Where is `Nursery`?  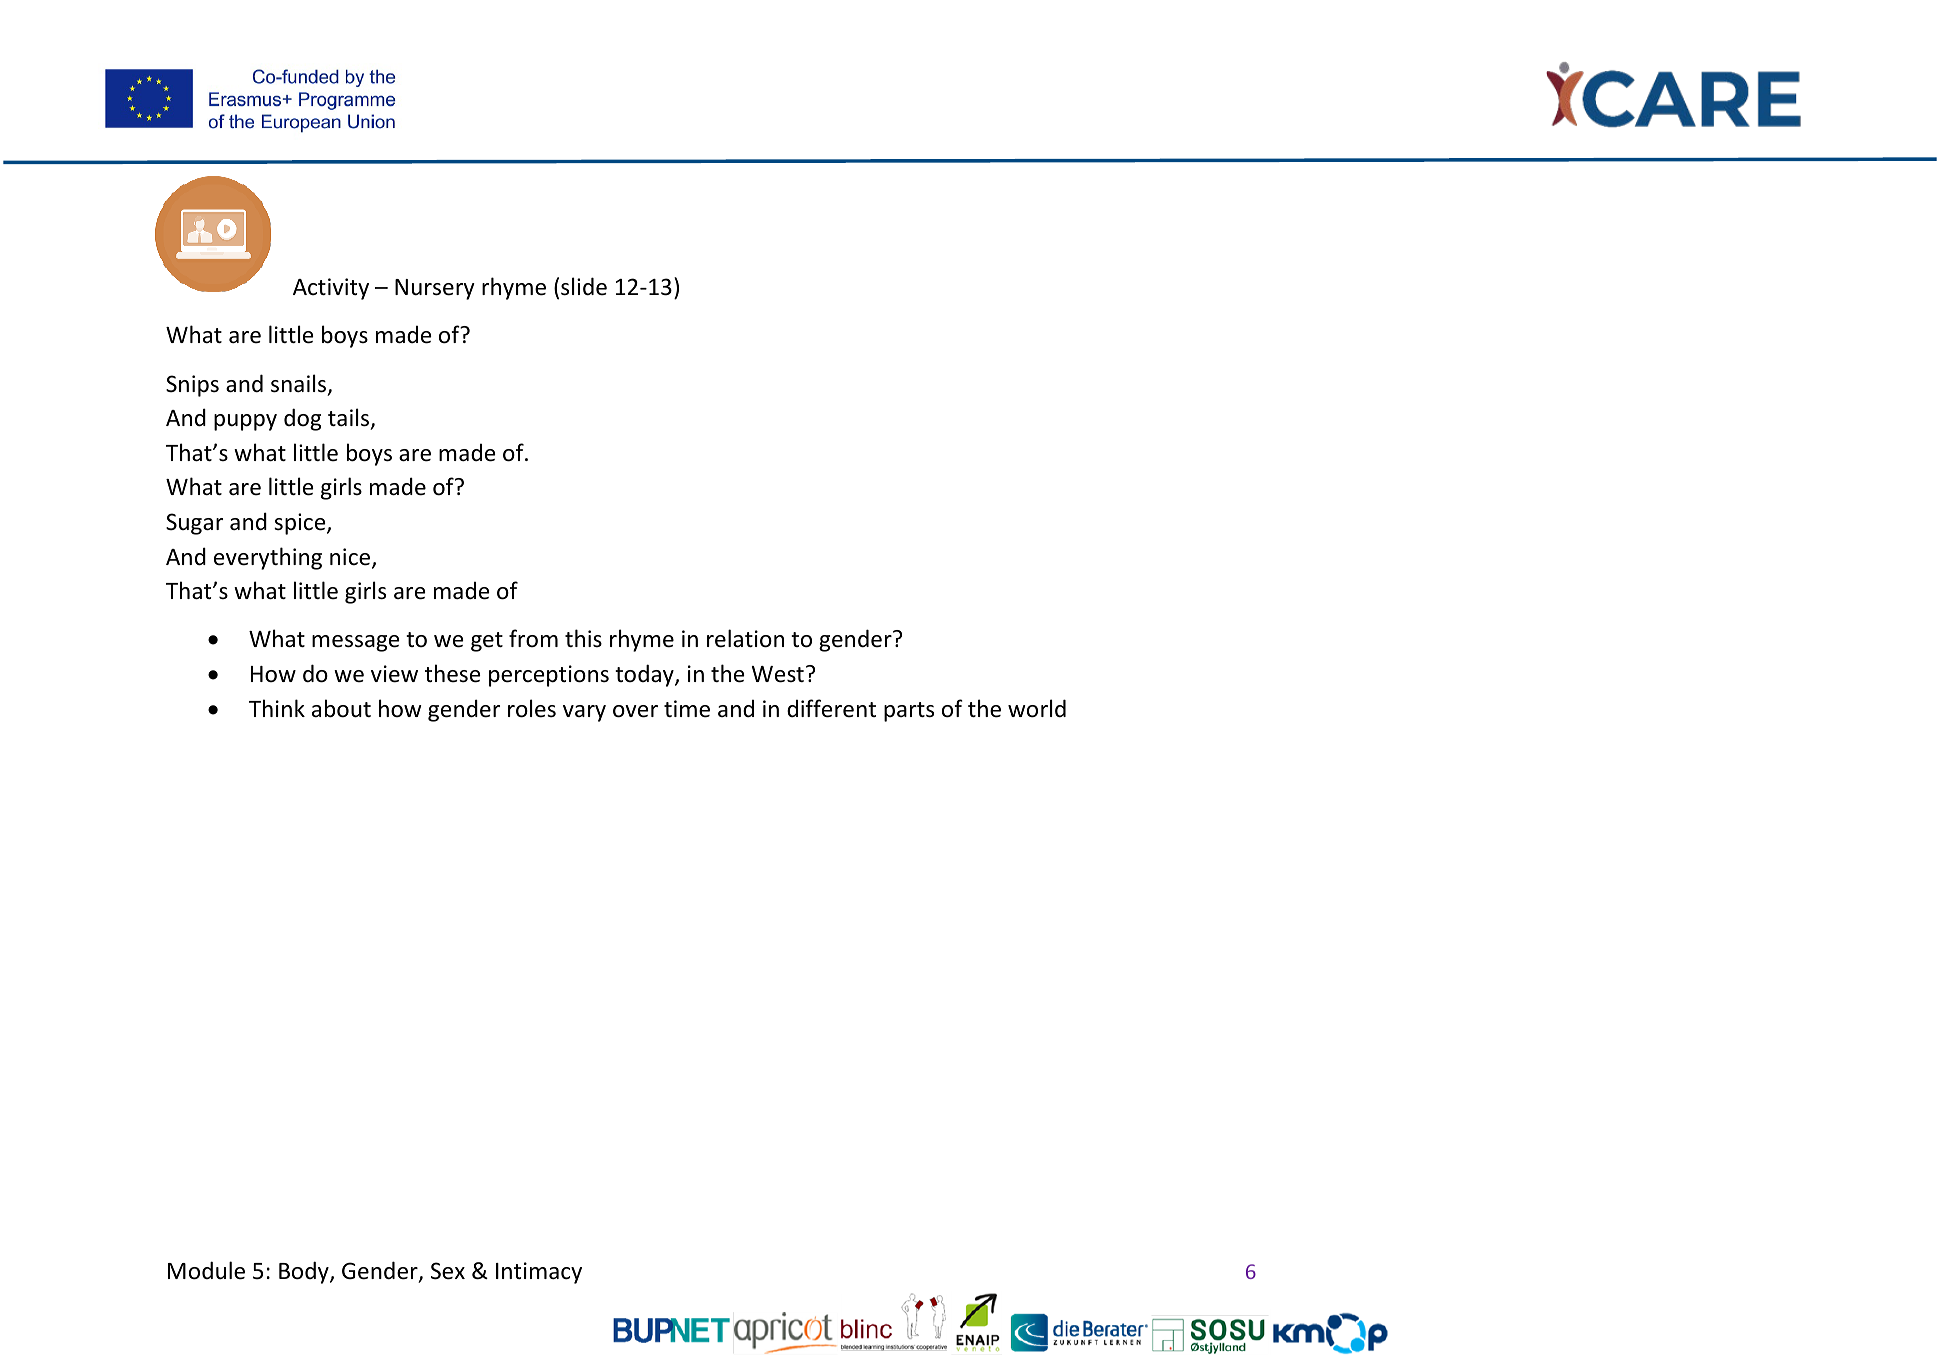 Nursery is located at coordinates (435, 289).
